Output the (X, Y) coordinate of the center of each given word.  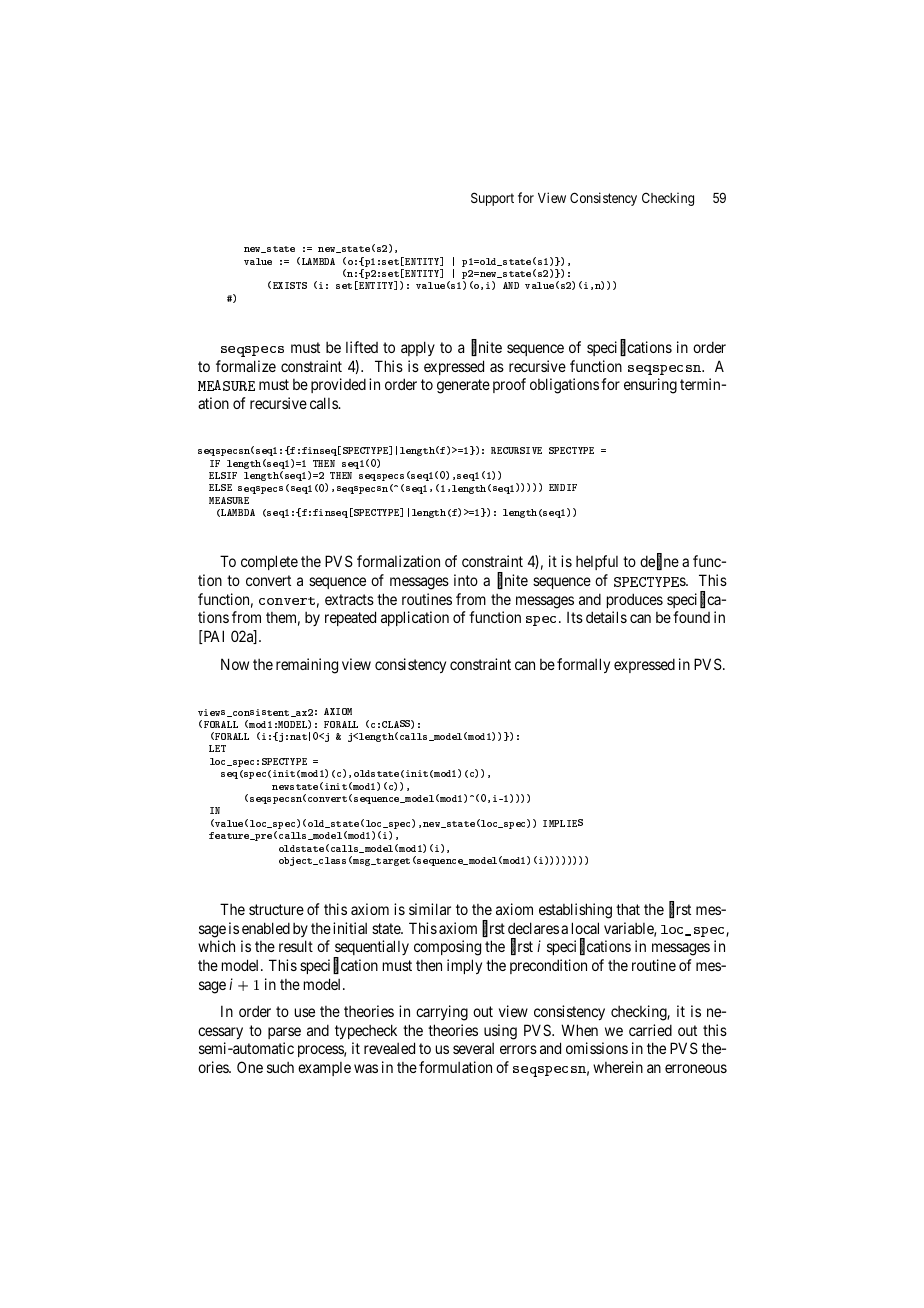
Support (492, 199)
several (473, 1048)
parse (284, 1033)
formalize (246, 366)
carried (650, 1030)
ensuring (650, 386)
